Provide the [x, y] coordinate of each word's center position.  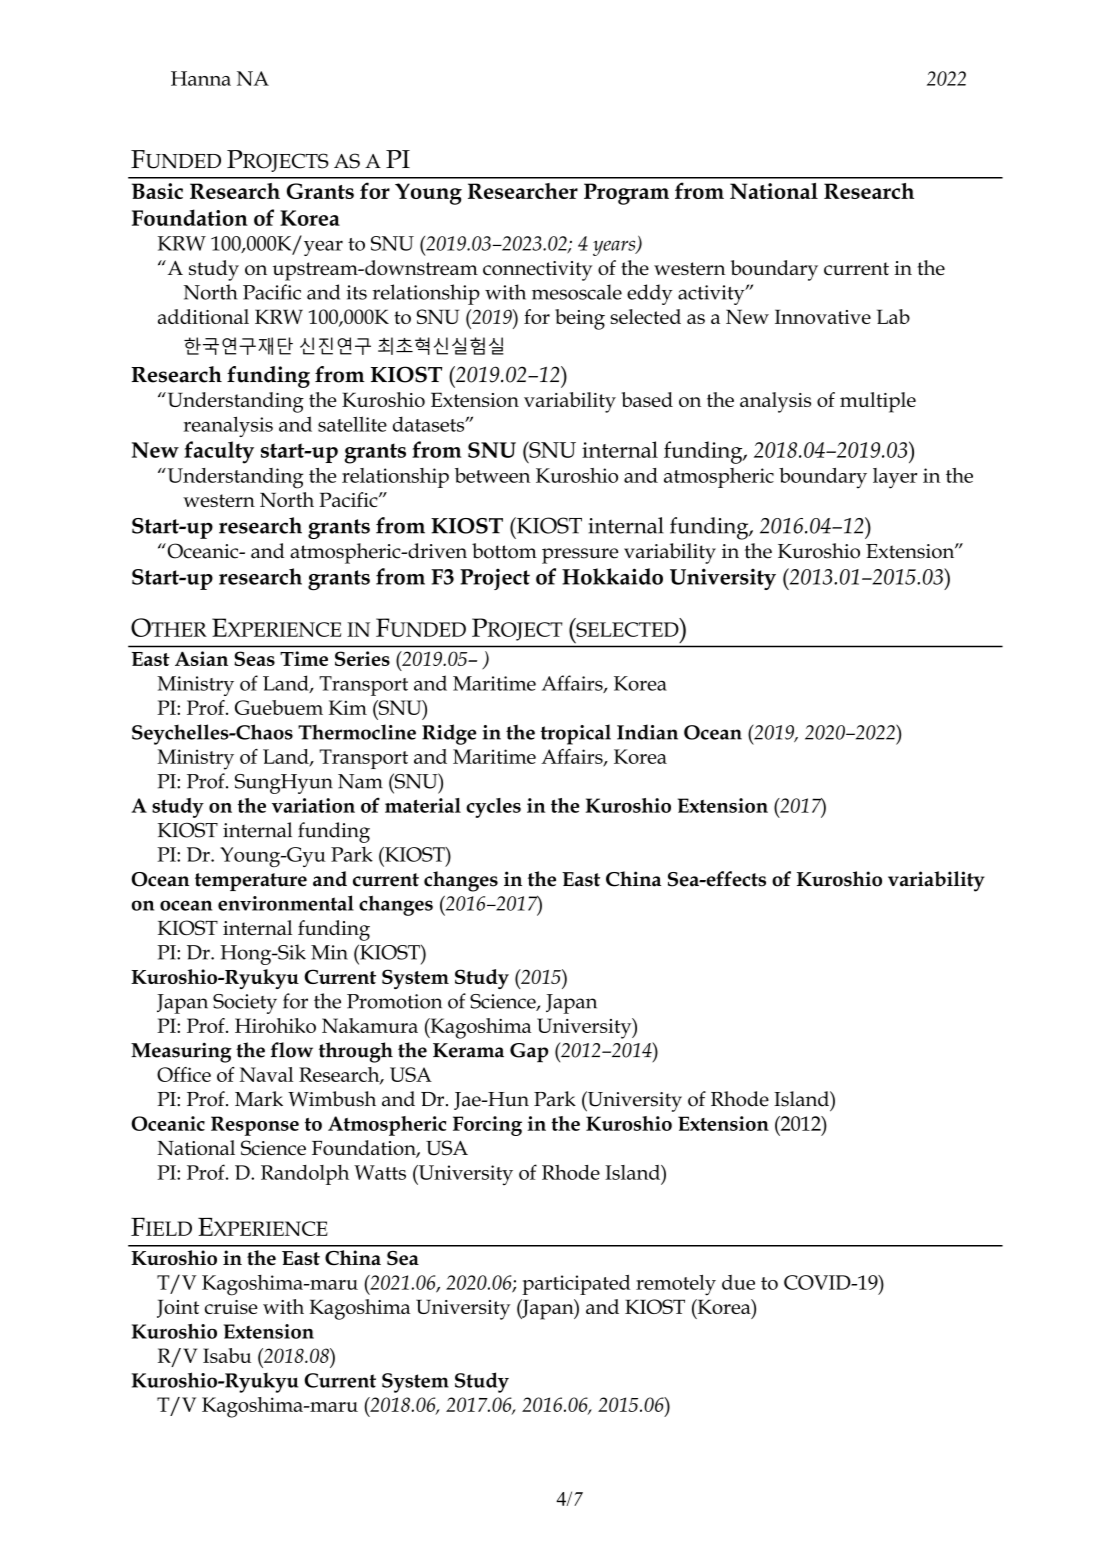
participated [576, 1285]
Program [626, 194]
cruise [231, 1307]
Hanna [201, 78]
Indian [647, 732]
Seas [254, 658]
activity [712, 295]
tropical [576, 734]
